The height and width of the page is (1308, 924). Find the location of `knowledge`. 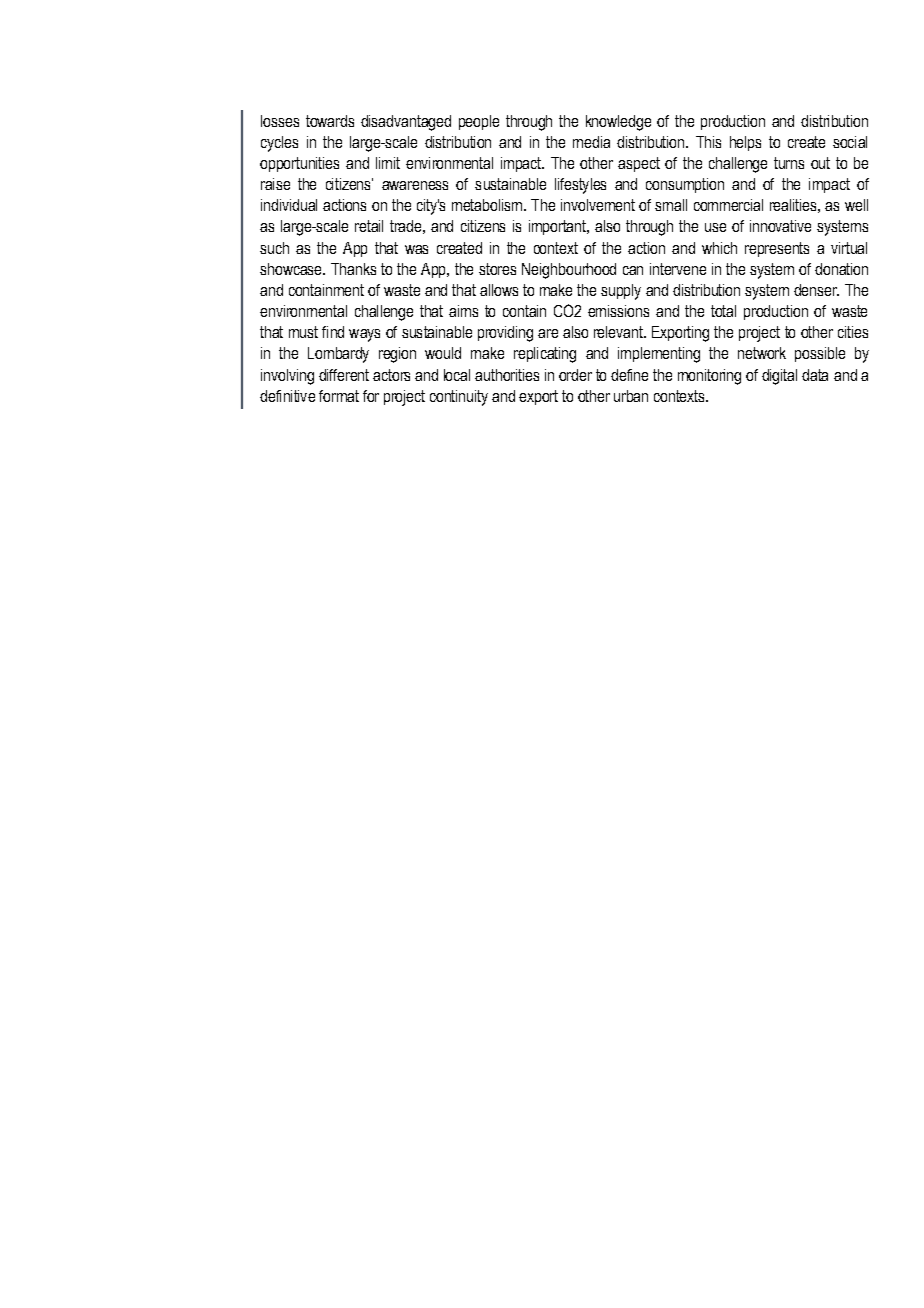

knowledge is located at coordinates (618, 123).
